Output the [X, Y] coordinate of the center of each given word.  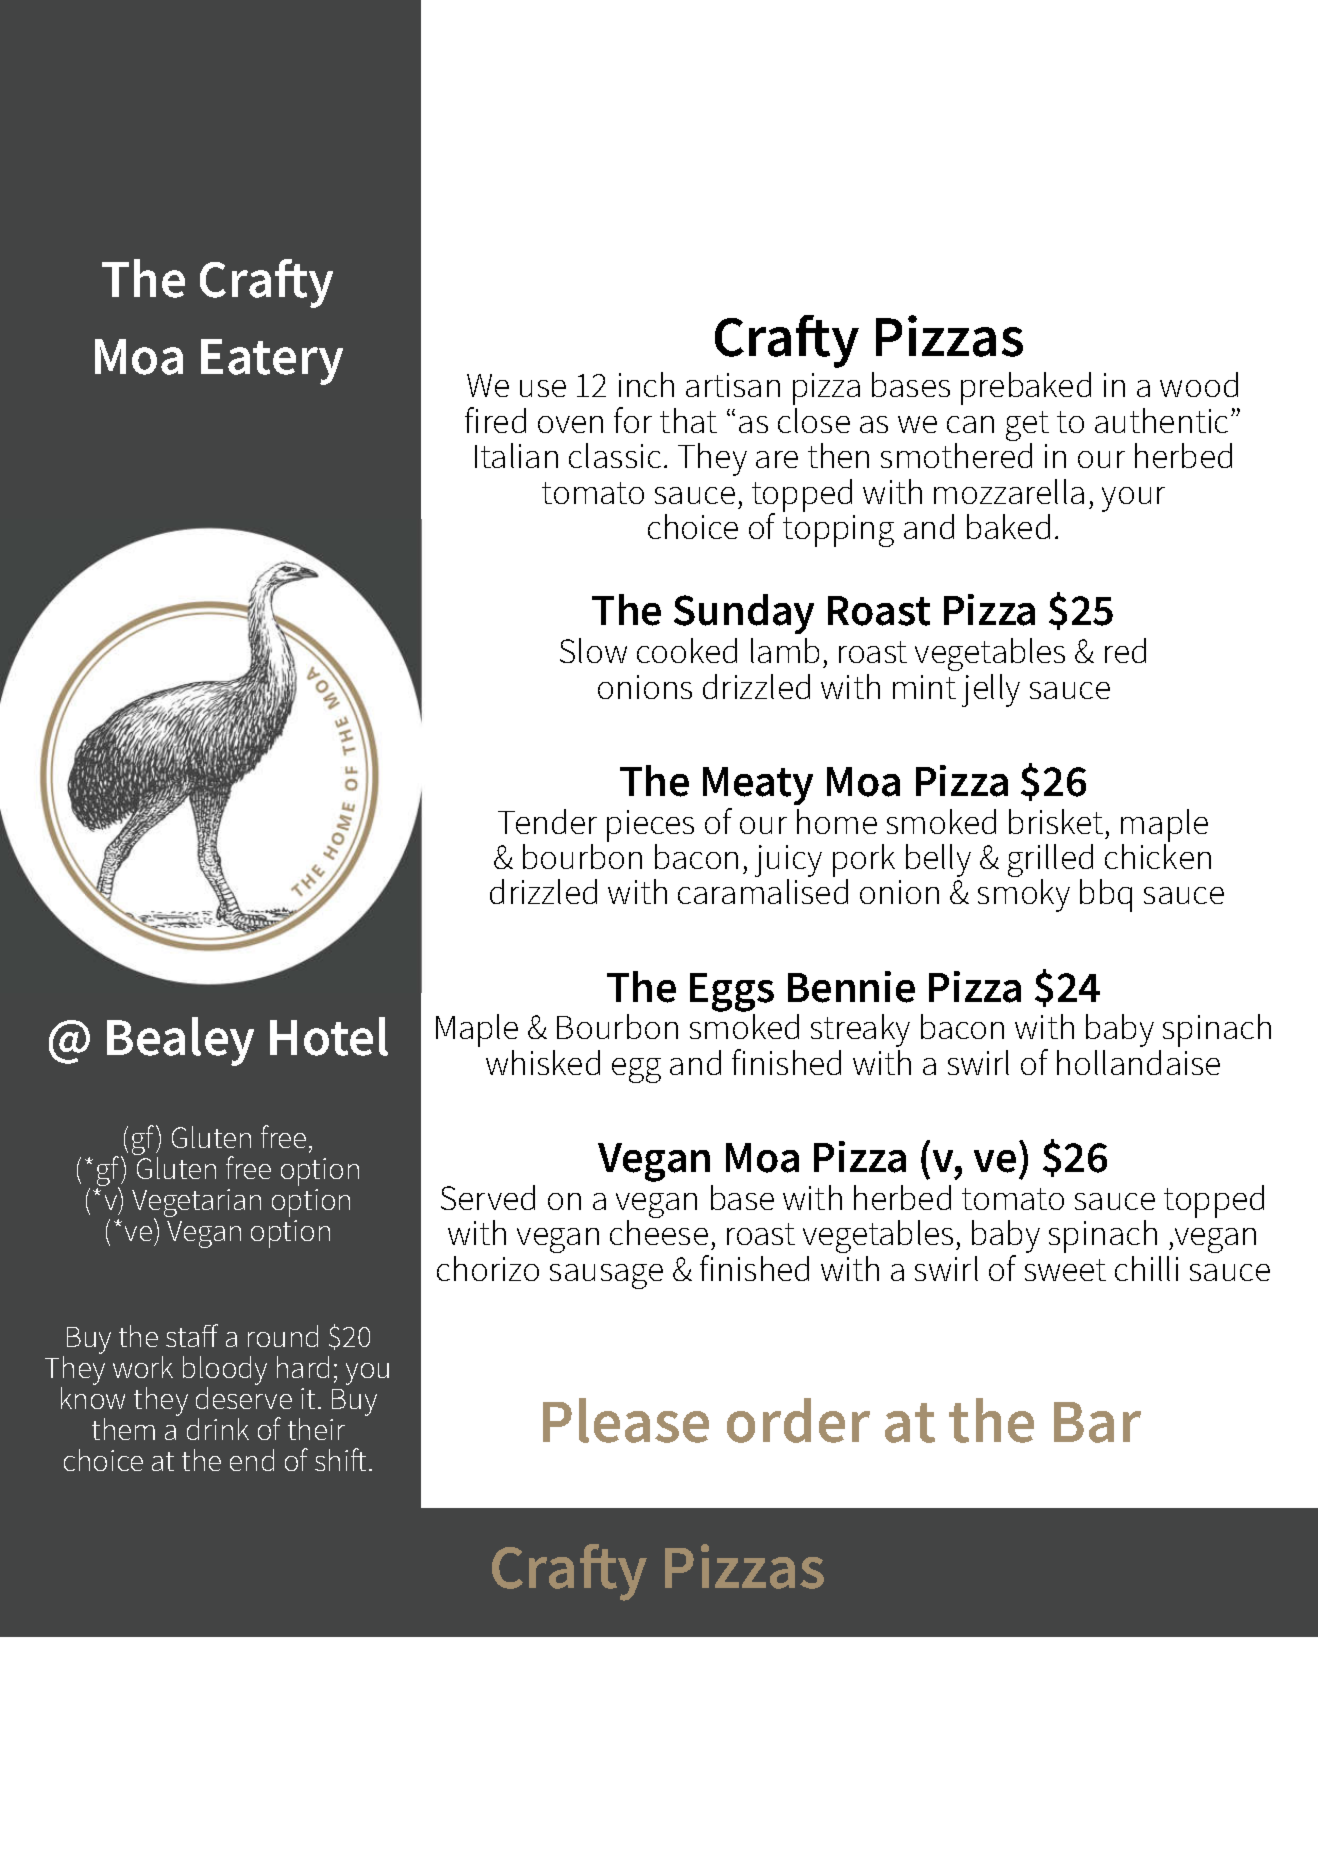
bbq [1106, 895]
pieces [650, 826]
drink [218, 1429]
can [970, 424]
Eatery [272, 362]
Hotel [329, 1036]
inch [646, 384]
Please [626, 1420]
